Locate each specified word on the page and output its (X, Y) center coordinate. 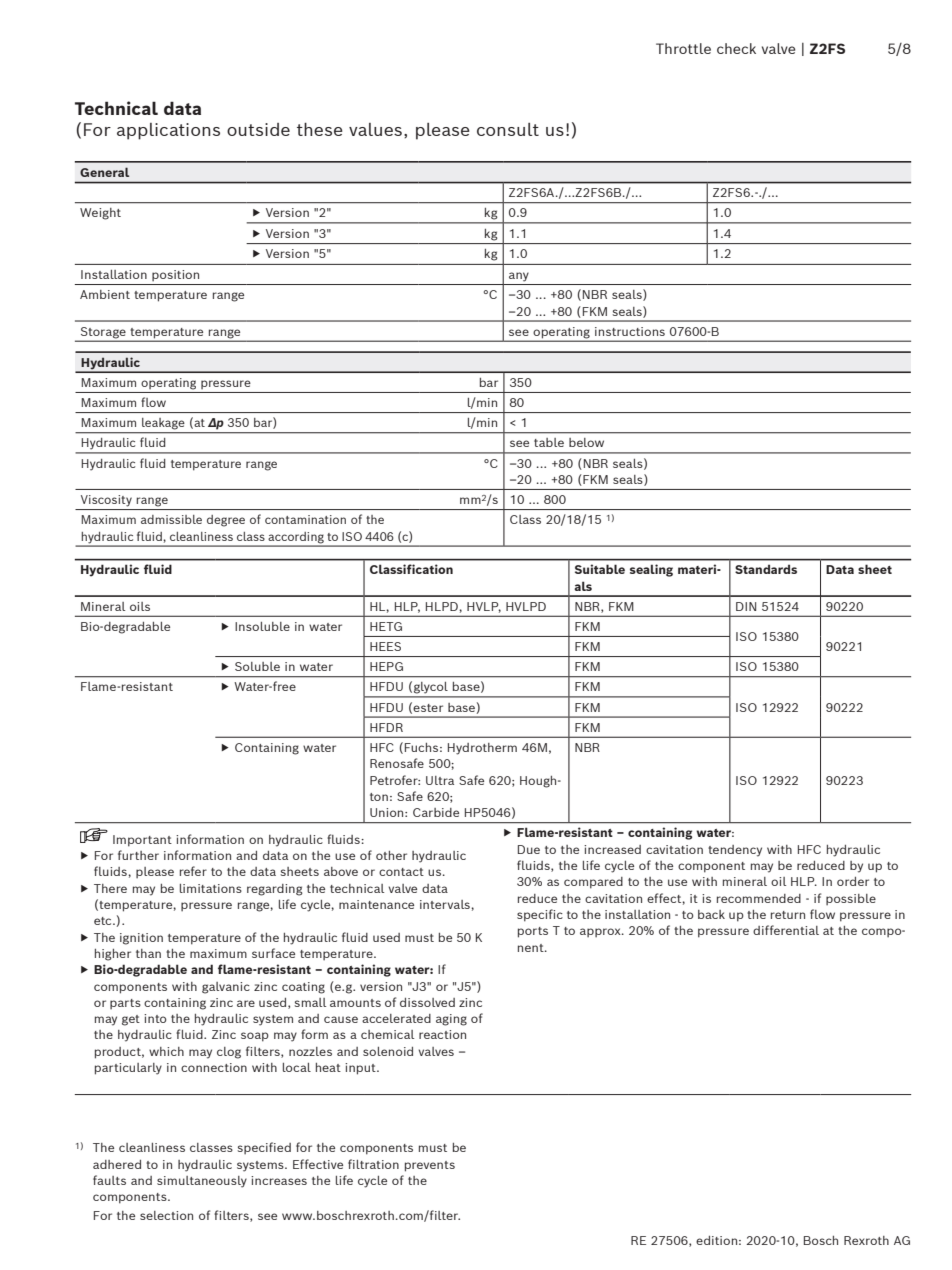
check (736, 48)
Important (142, 841)
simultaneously (202, 1182)
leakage (163, 423)
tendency (735, 851)
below (586, 442)
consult (508, 129)
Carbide (436, 812)
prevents (430, 1166)
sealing (651, 570)
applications (168, 131)
